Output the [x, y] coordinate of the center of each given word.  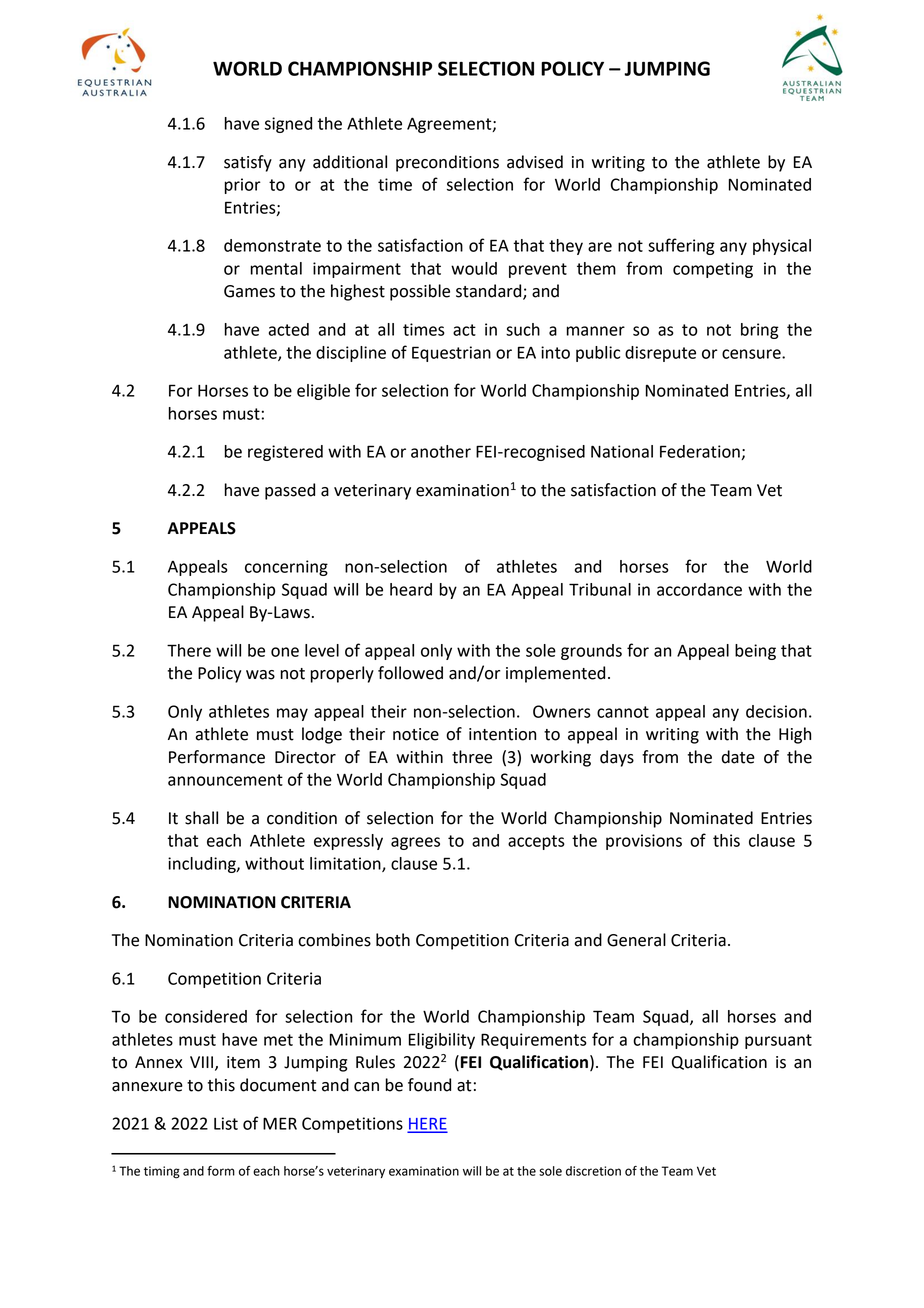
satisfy [248, 163]
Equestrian [451, 354]
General [636, 940]
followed [410, 673]
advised [535, 162]
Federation [701, 452]
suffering [681, 246]
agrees [415, 843]
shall [201, 818]
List [226, 1123]
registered [285, 453]
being [755, 652]
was [260, 675]
